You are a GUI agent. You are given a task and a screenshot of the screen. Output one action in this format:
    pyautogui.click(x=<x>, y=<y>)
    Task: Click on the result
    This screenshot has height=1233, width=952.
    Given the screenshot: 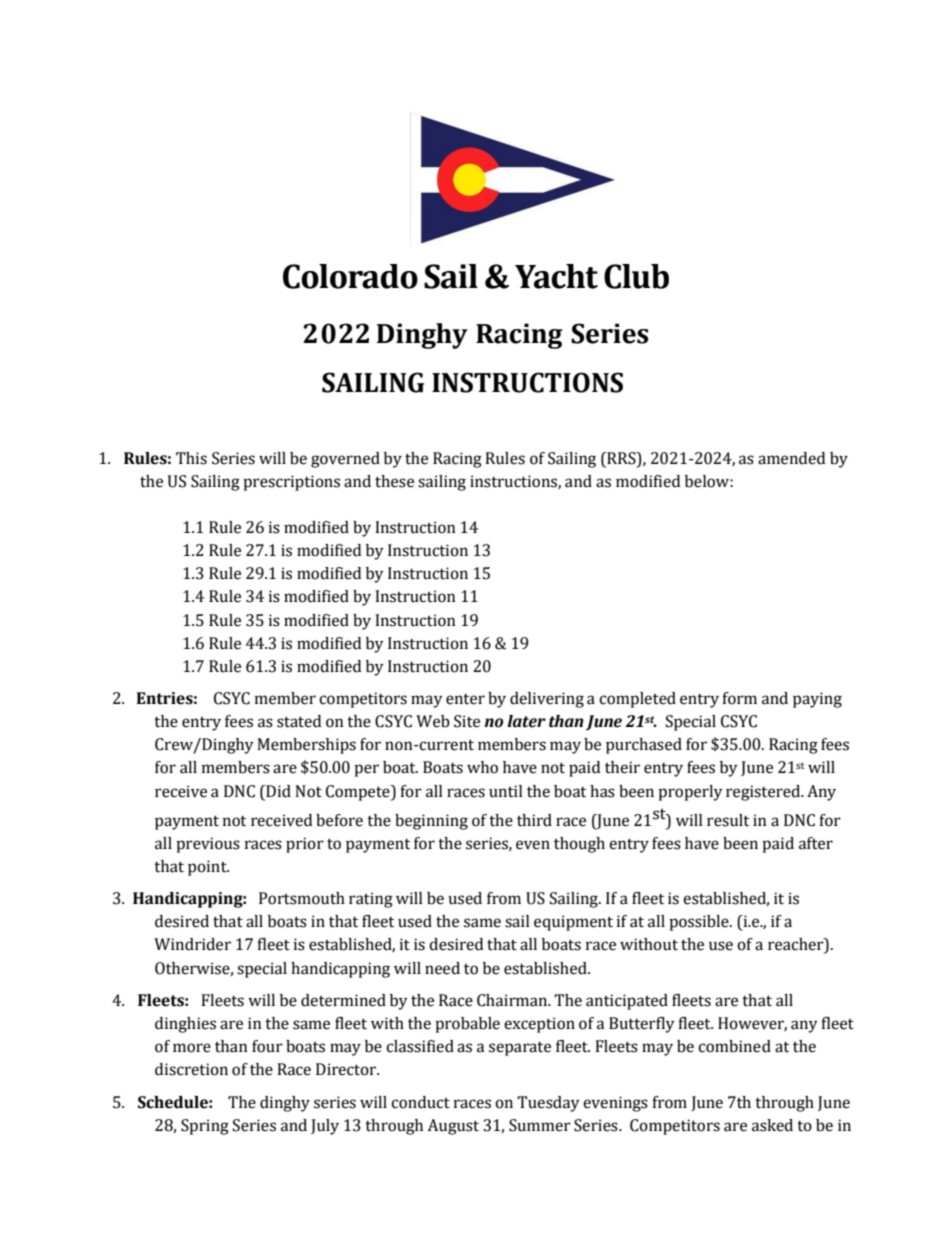 What is the action you would take?
    pyautogui.click(x=728, y=820)
